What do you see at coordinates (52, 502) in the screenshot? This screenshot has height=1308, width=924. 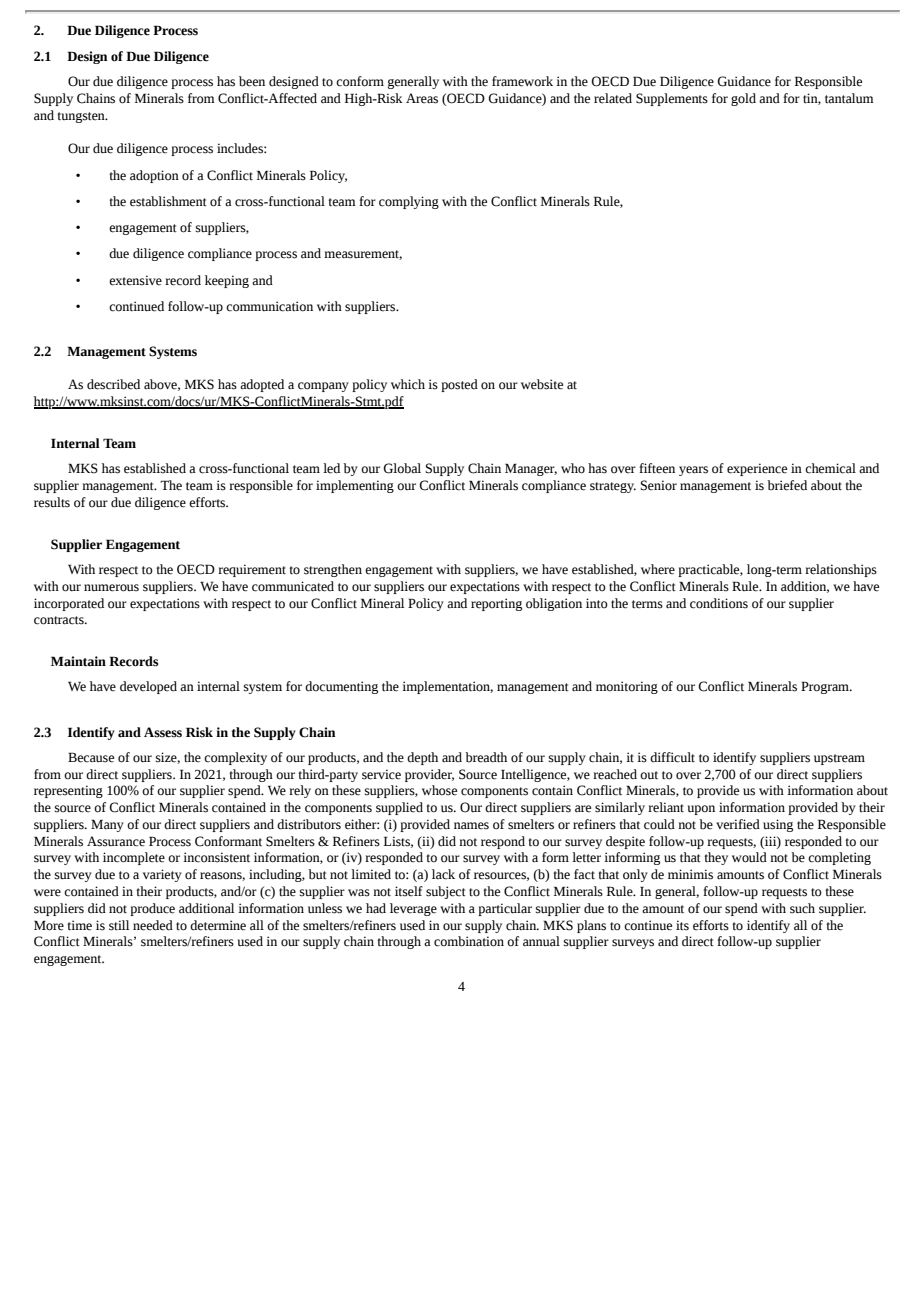 I see `results` at bounding box center [52, 502].
